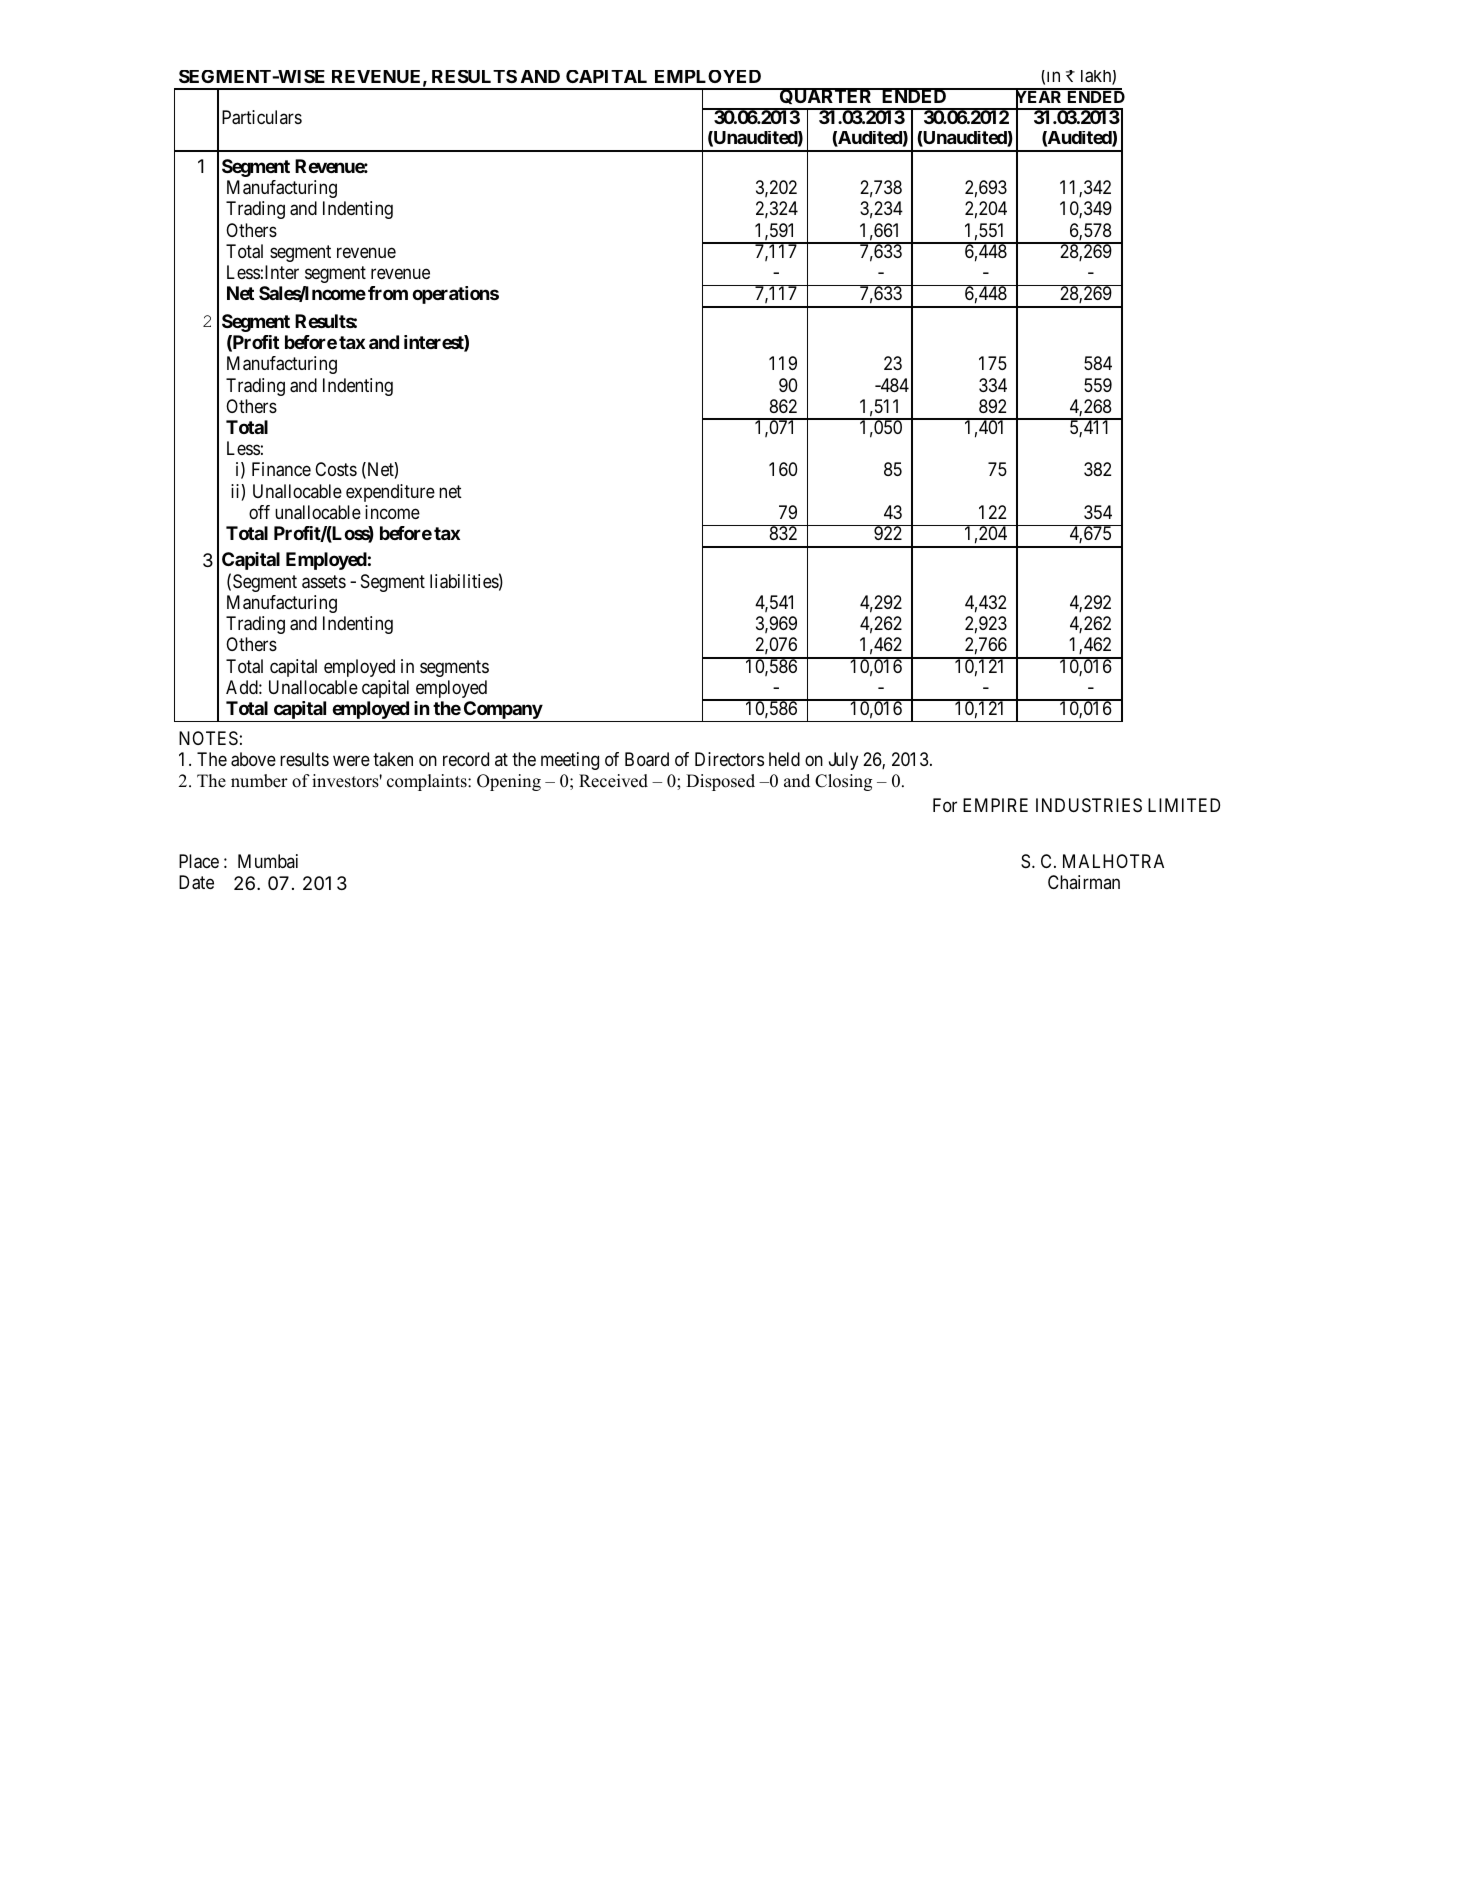 The width and height of the screenshot is (1464, 1894). What do you see at coordinates (729, 759) in the screenshot?
I see `Directors` at bounding box center [729, 759].
